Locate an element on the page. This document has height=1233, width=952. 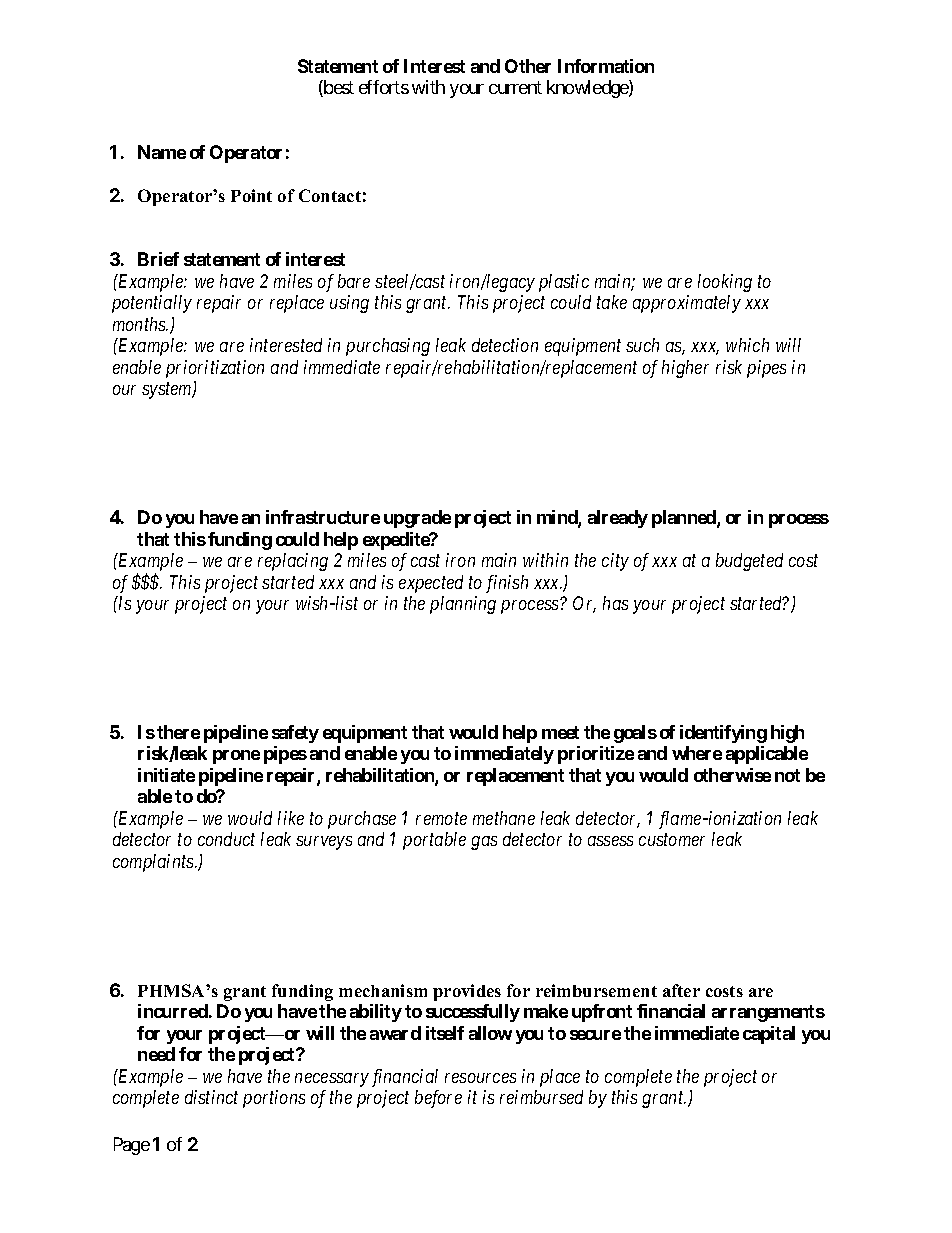
distinct is located at coordinates (211, 1097).
